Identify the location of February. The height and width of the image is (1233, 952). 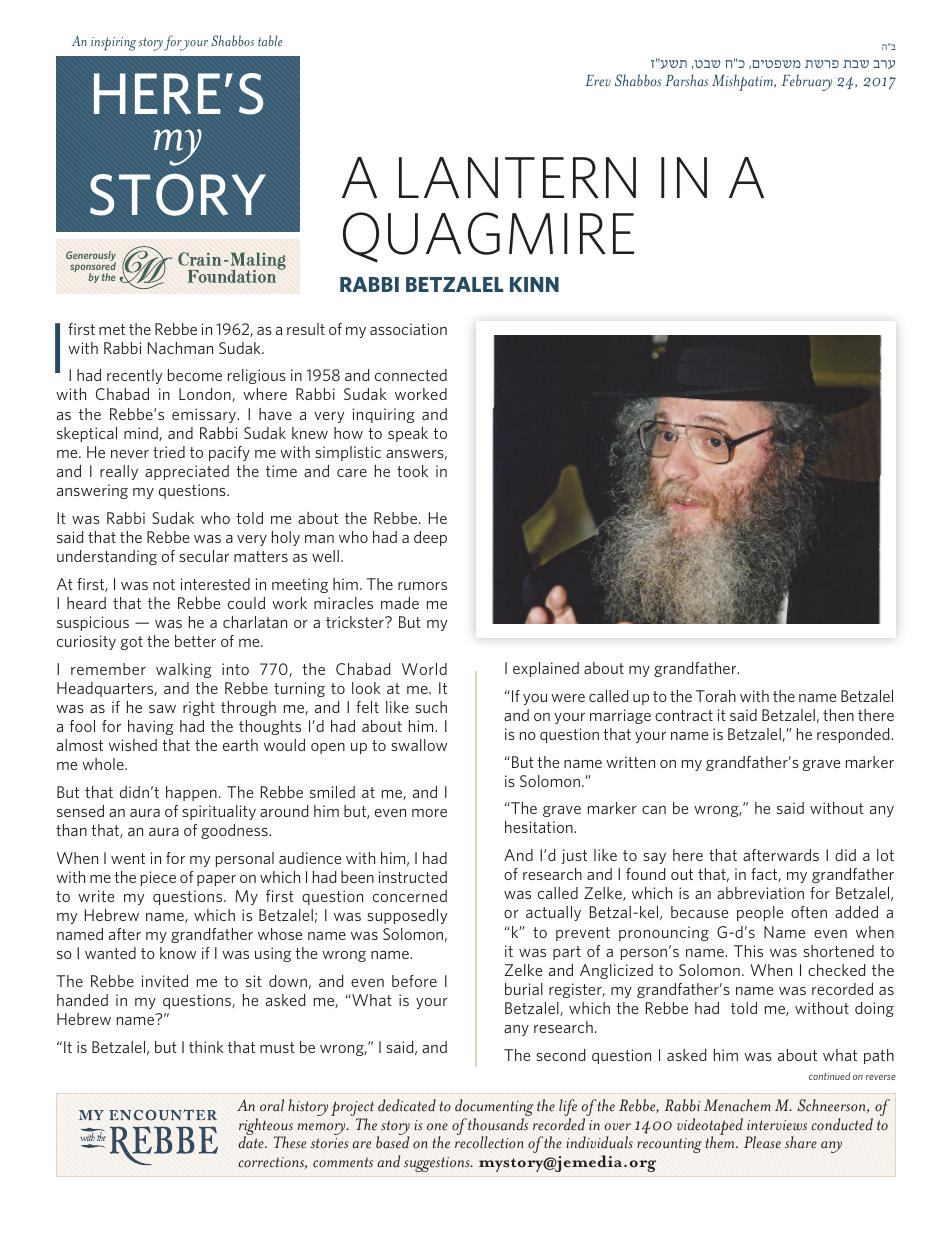
(807, 82).
